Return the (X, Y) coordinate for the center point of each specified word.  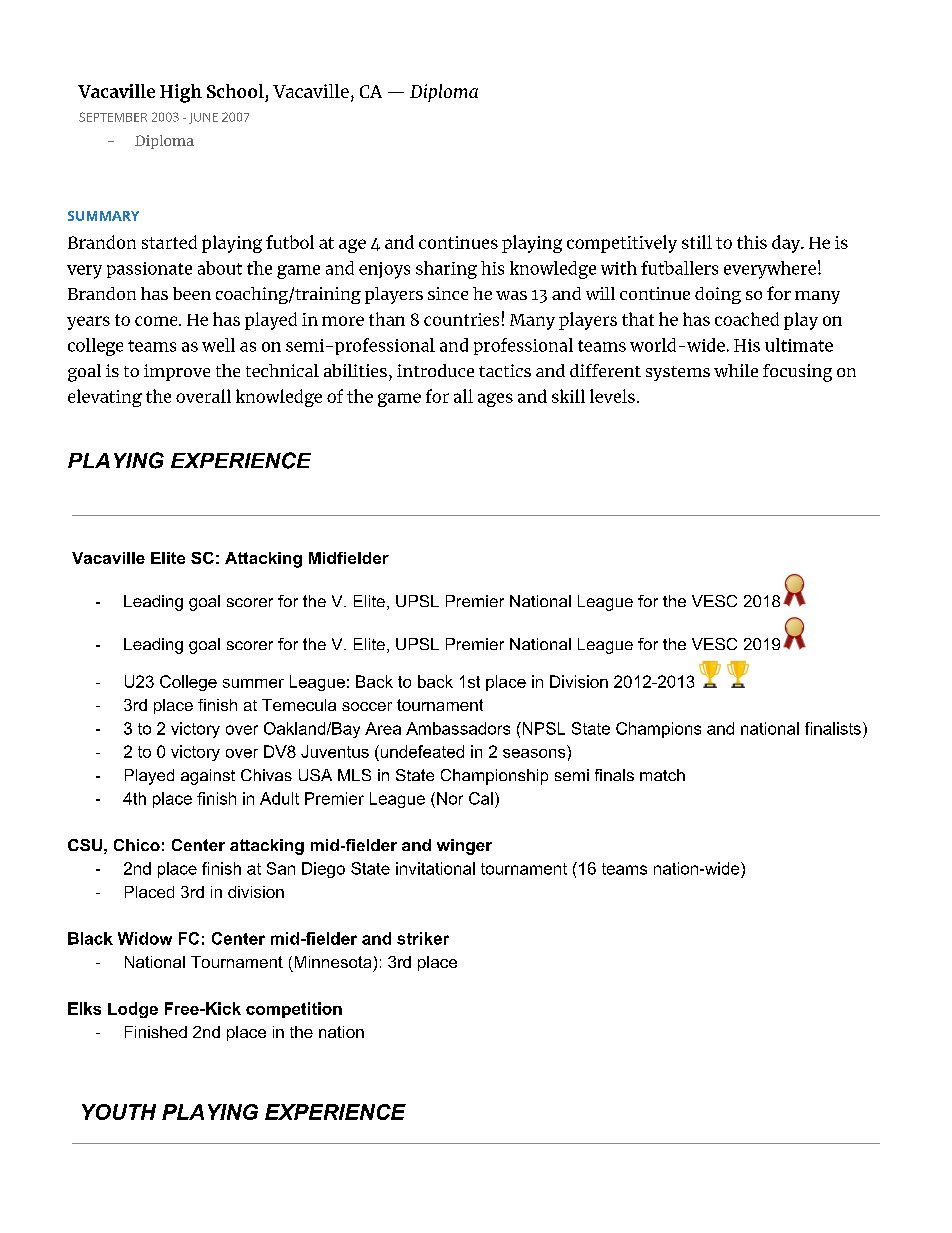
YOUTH (119, 1112)
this (752, 242)
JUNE (203, 118)
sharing (446, 270)
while (736, 370)
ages (495, 400)
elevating (105, 398)
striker (423, 938)
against (208, 777)
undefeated (421, 751)
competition (294, 1010)
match (662, 775)
